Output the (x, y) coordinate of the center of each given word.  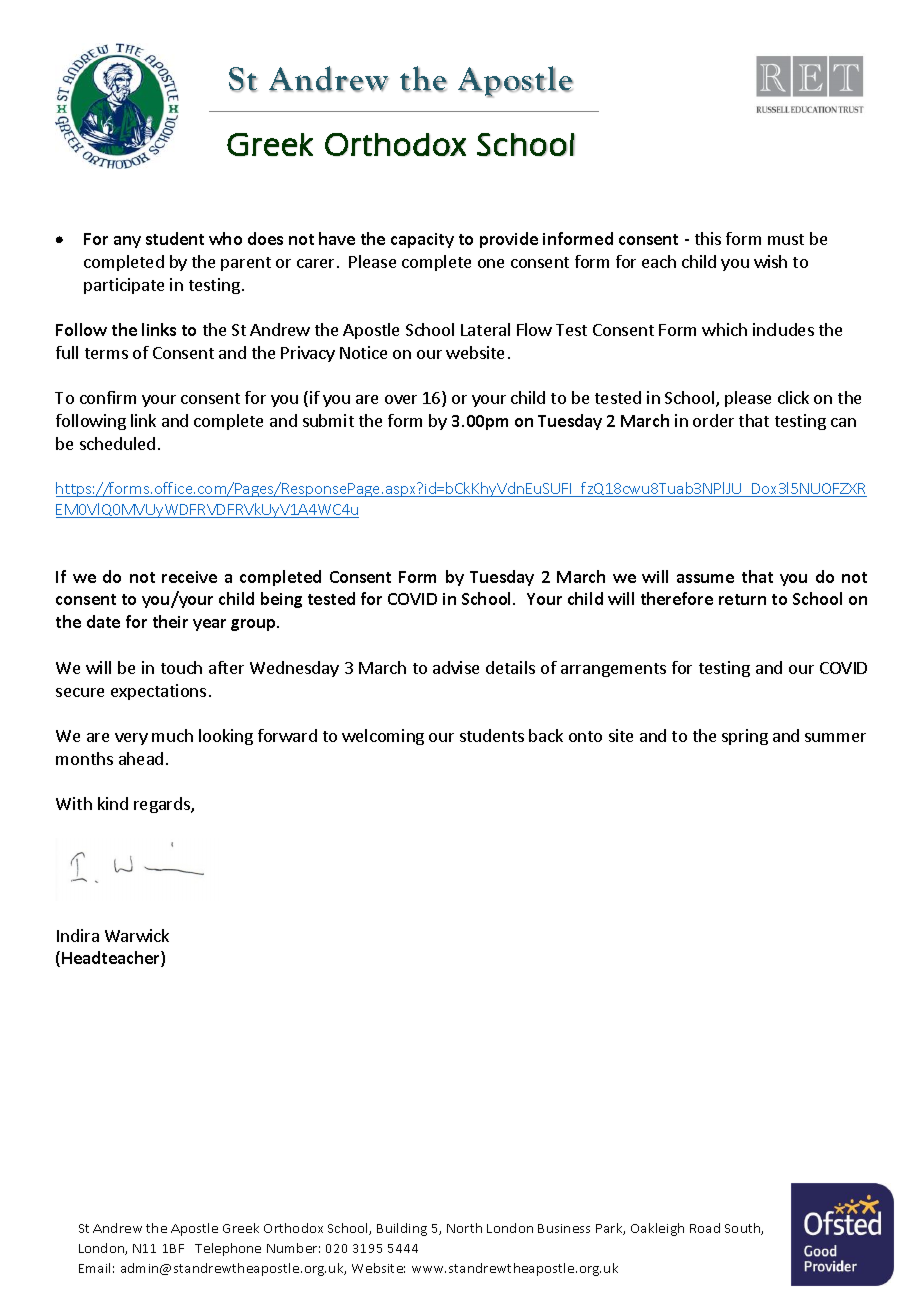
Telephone (228, 1249)
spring (745, 737)
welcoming (383, 737)
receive (189, 577)
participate (124, 286)
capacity (422, 240)
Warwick (137, 935)
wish (770, 261)
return (742, 599)
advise (456, 667)
